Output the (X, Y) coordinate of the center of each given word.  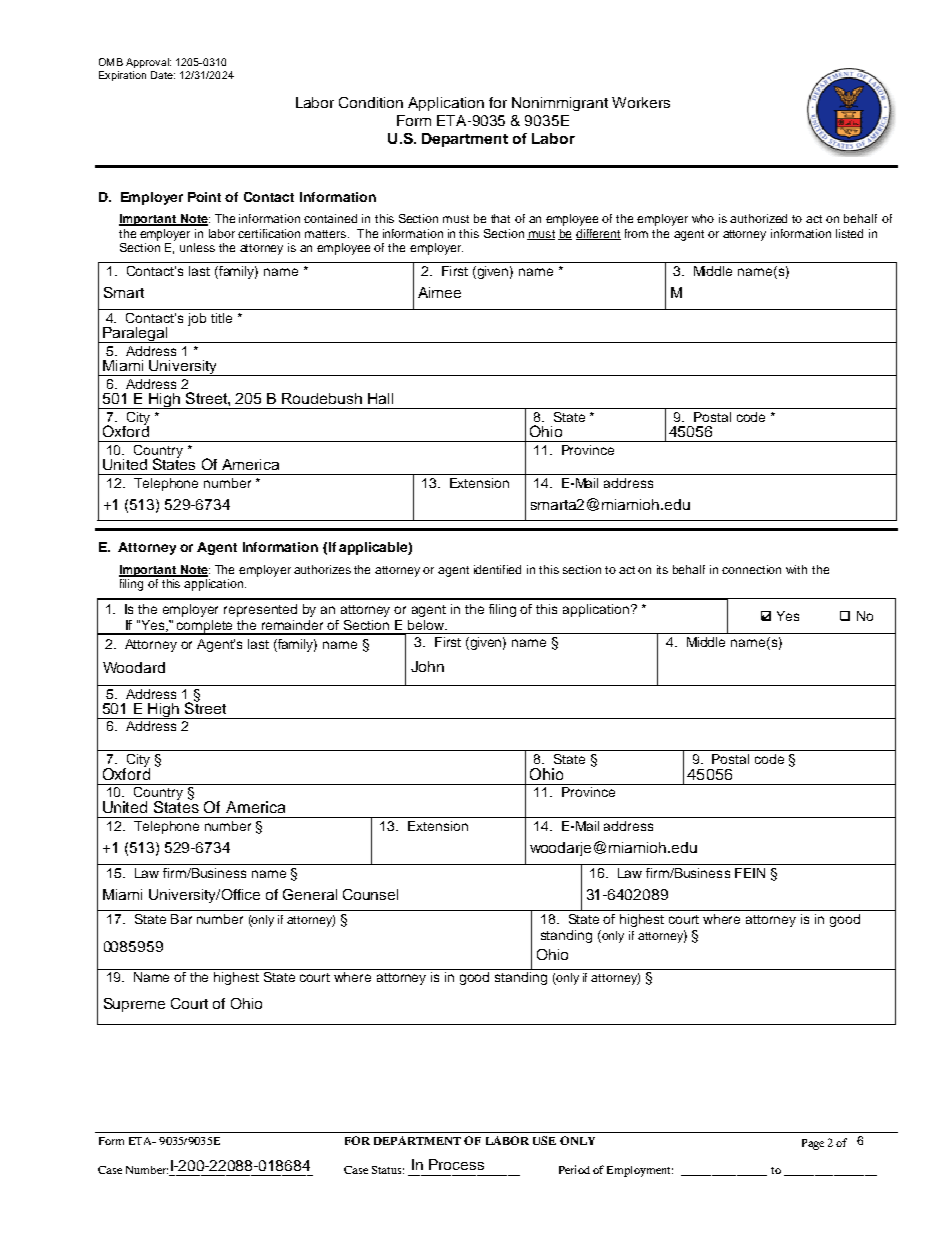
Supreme (134, 1005)
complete (205, 627)
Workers (641, 102)
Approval (148, 63)
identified (497, 569)
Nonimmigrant (560, 104)
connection (751, 569)
